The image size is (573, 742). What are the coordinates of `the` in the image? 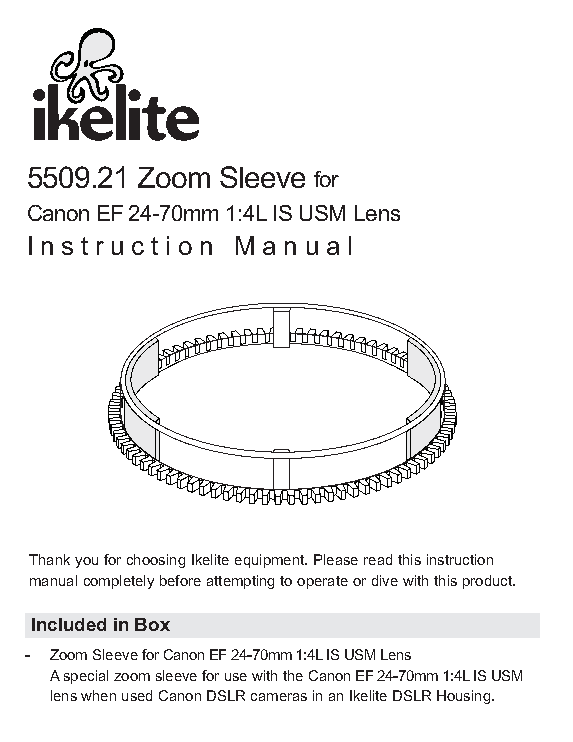 It's located at (293, 675).
